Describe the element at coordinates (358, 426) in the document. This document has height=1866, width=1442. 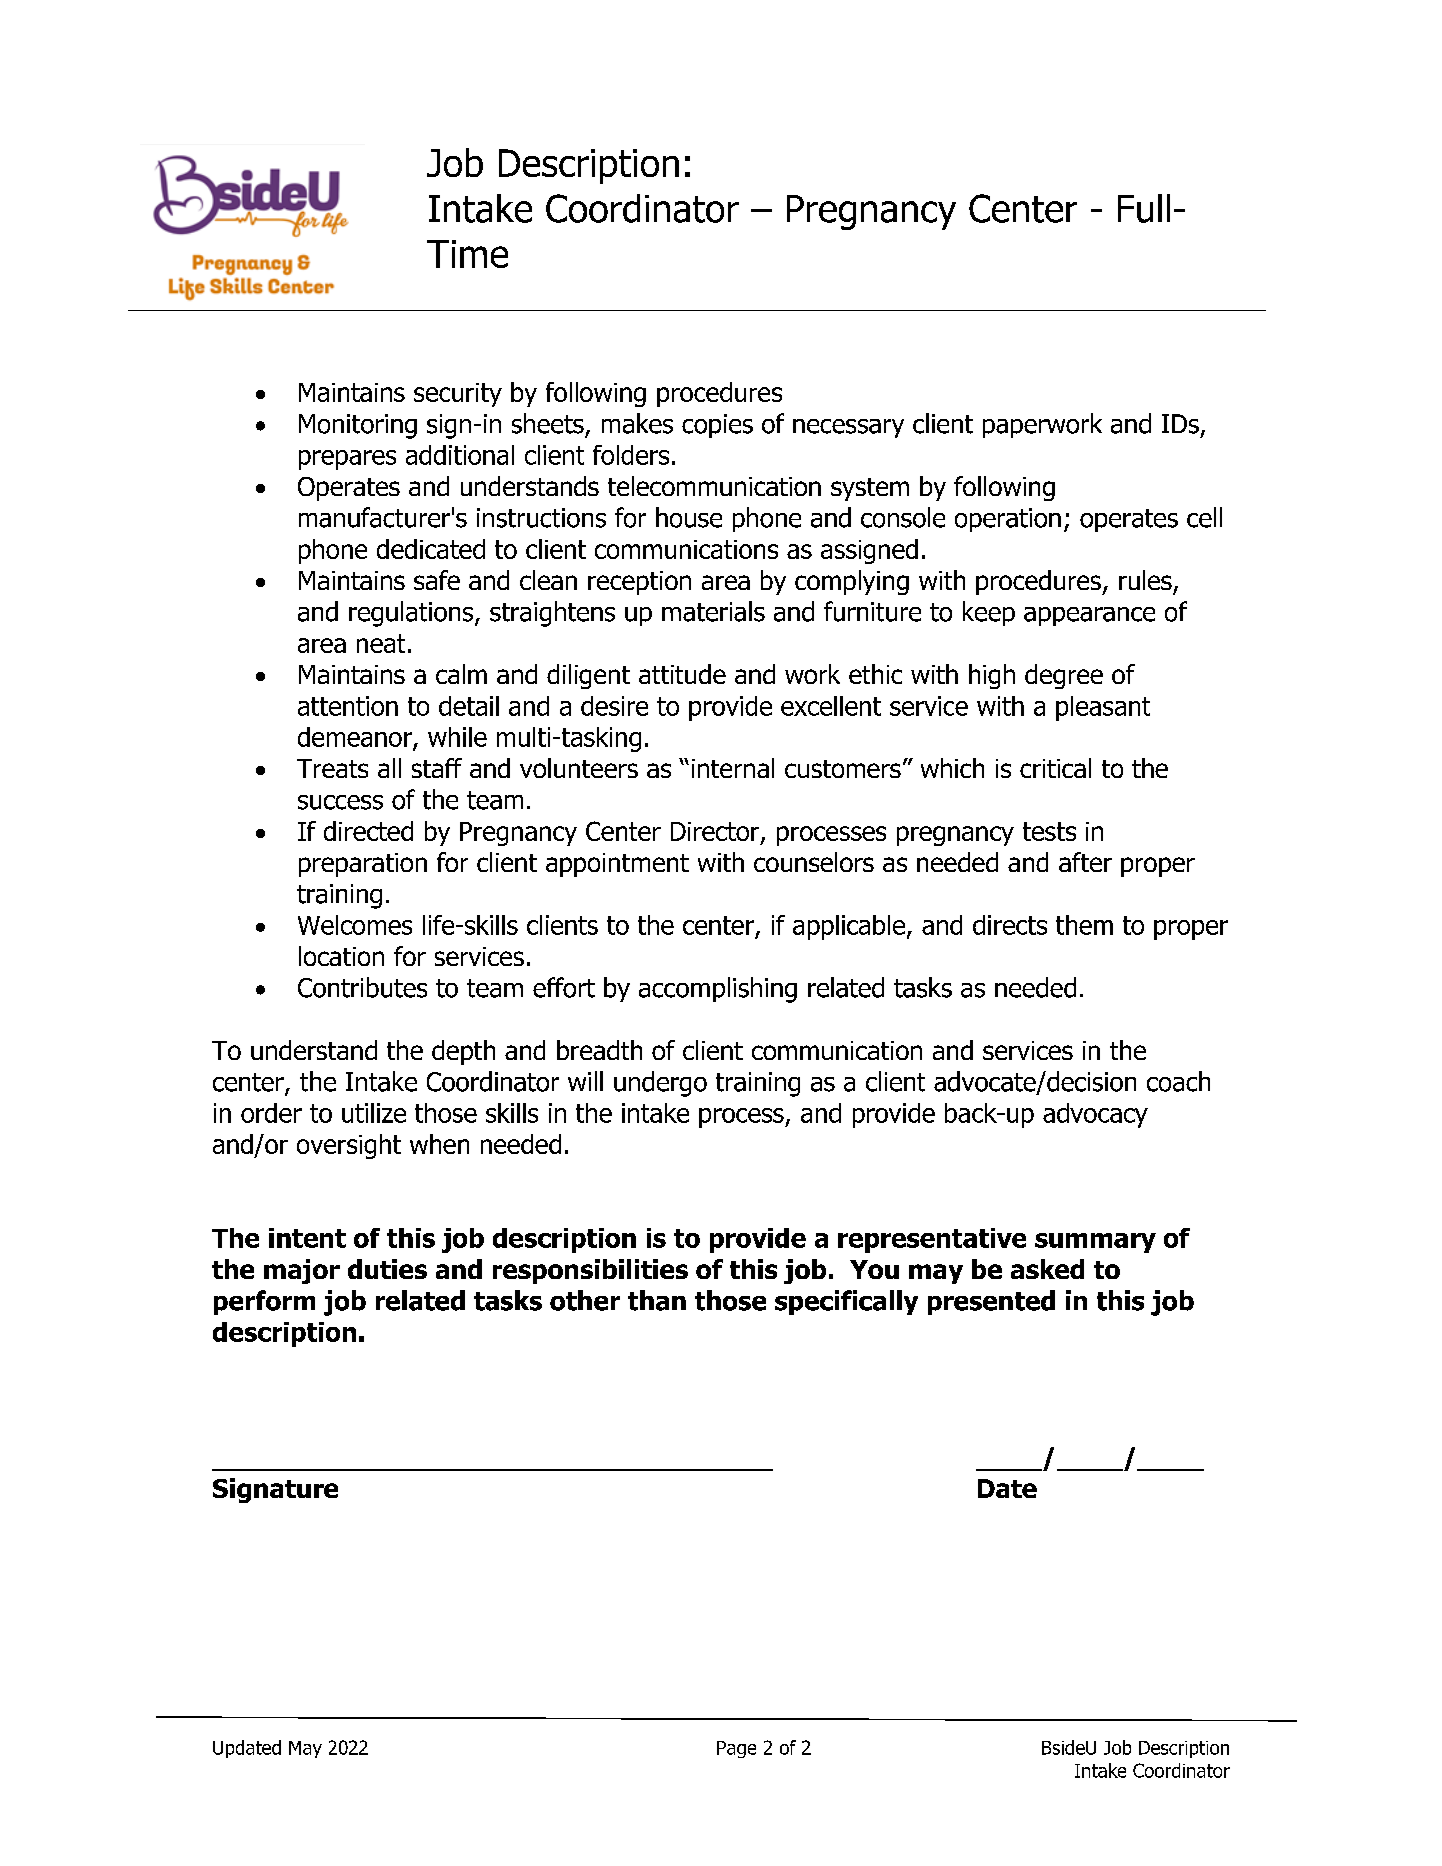
I see `Monitoring` at that location.
